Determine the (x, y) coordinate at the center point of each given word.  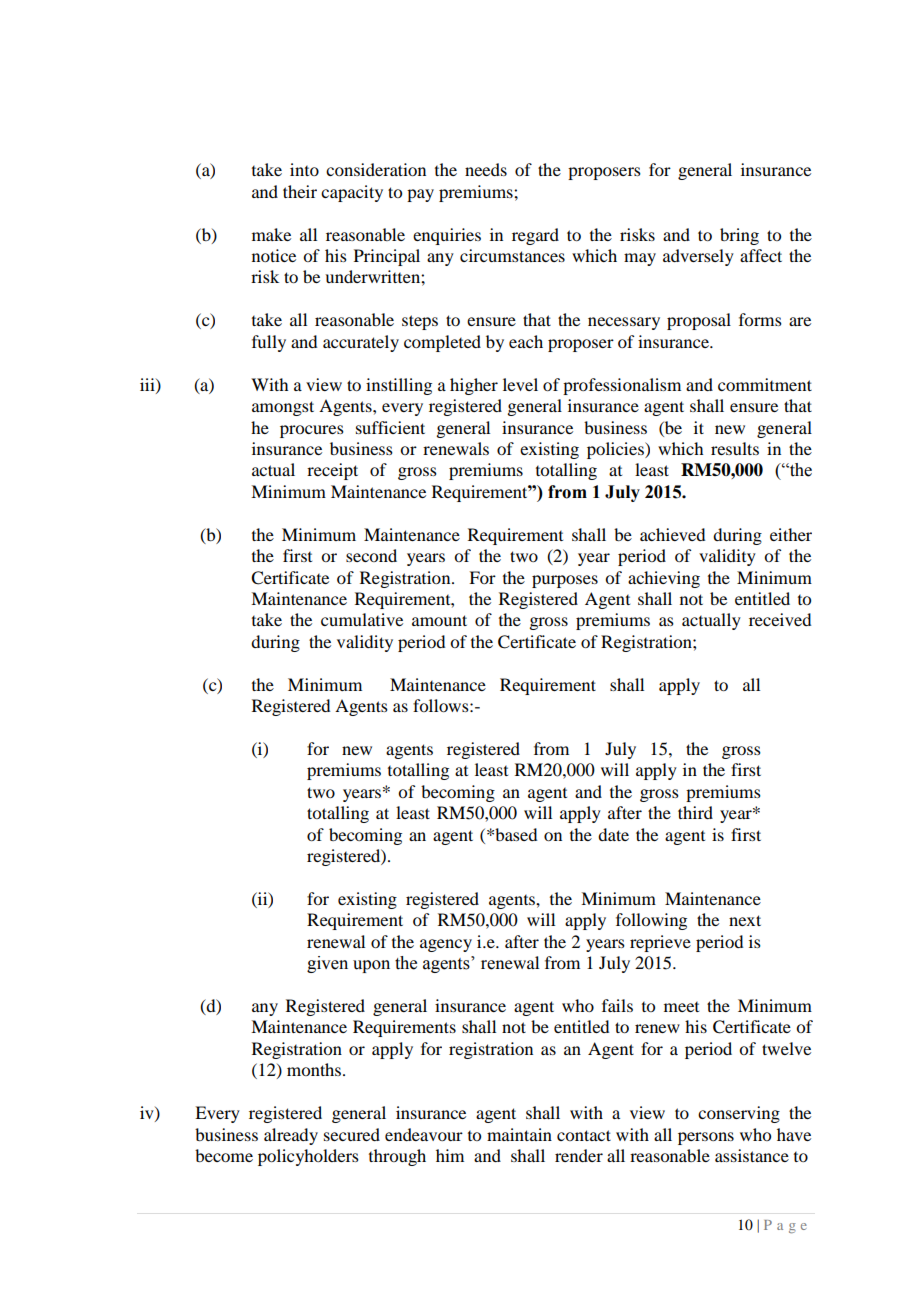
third (695, 812)
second (371, 555)
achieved (672, 534)
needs (486, 169)
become (224, 1155)
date (613, 834)
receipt (332, 471)
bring (739, 236)
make (271, 234)
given (327, 964)
